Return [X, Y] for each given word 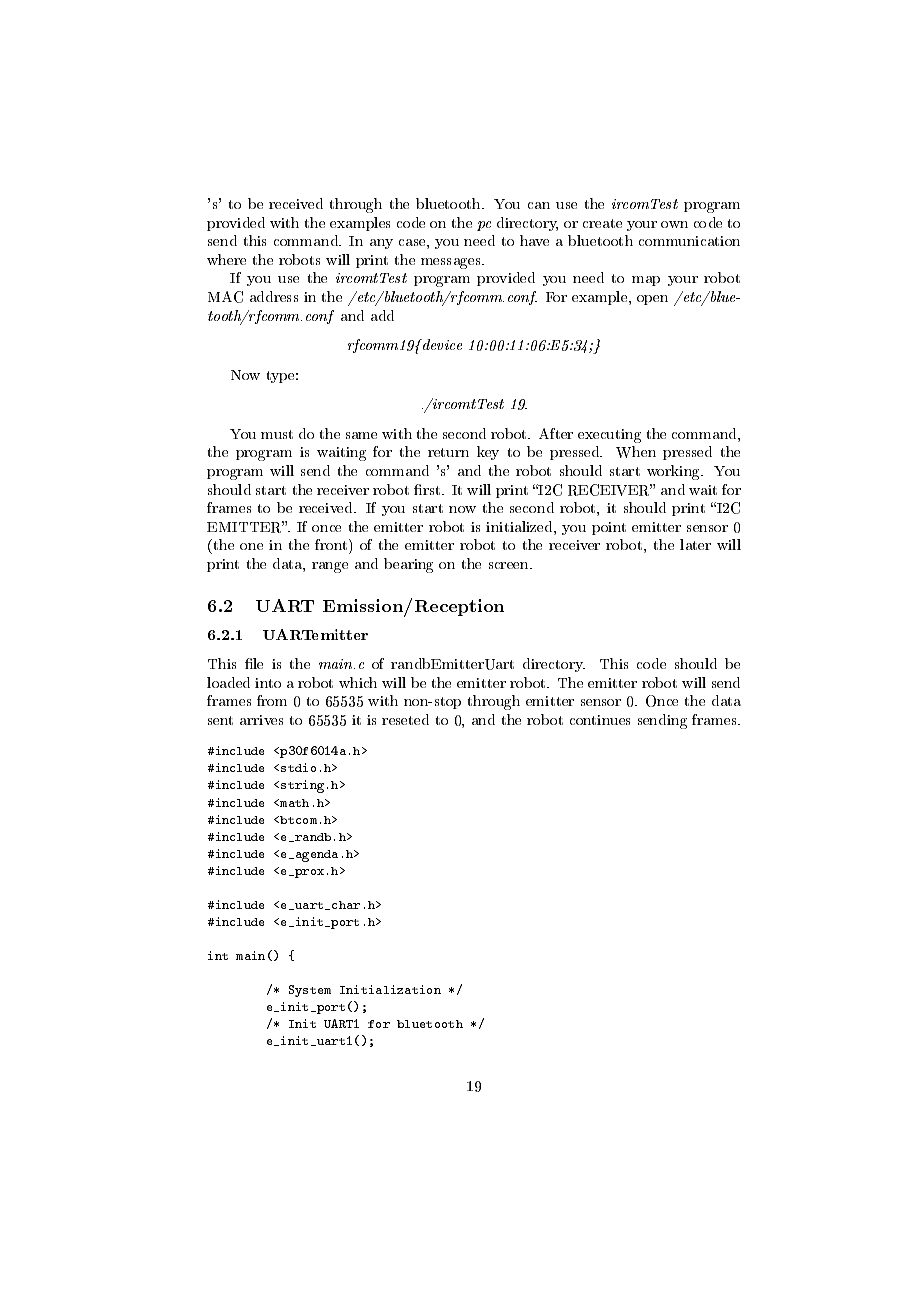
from [272, 700]
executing [609, 436]
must [277, 434]
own [674, 224]
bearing [408, 565]
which [358, 682]
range [330, 567]
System [310, 991]
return [448, 452]
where [226, 259]
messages [452, 263]
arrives [261, 720]
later [695, 544]
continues [600, 720]
